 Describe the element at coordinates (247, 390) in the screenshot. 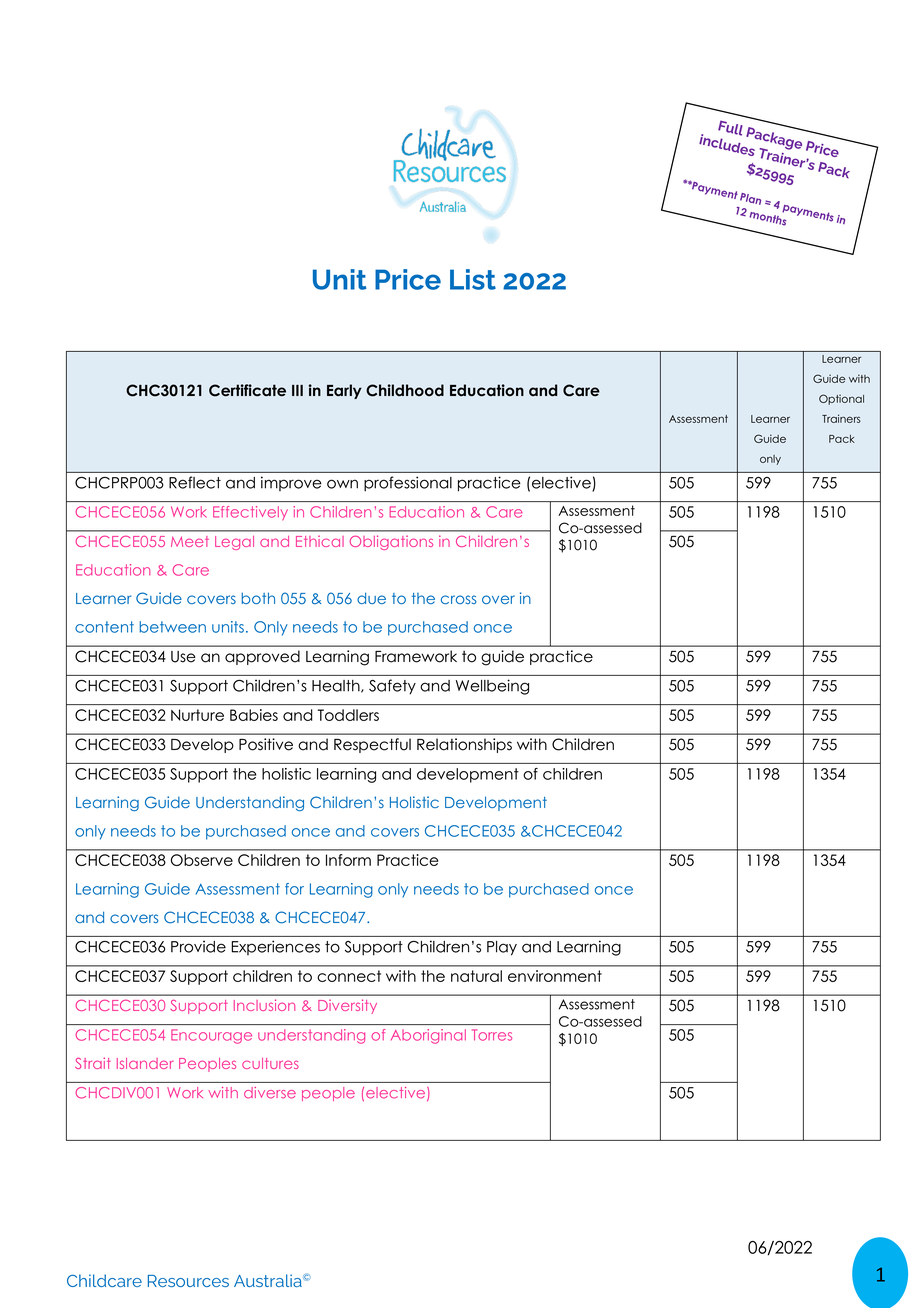

I see `Certificate` at that location.
